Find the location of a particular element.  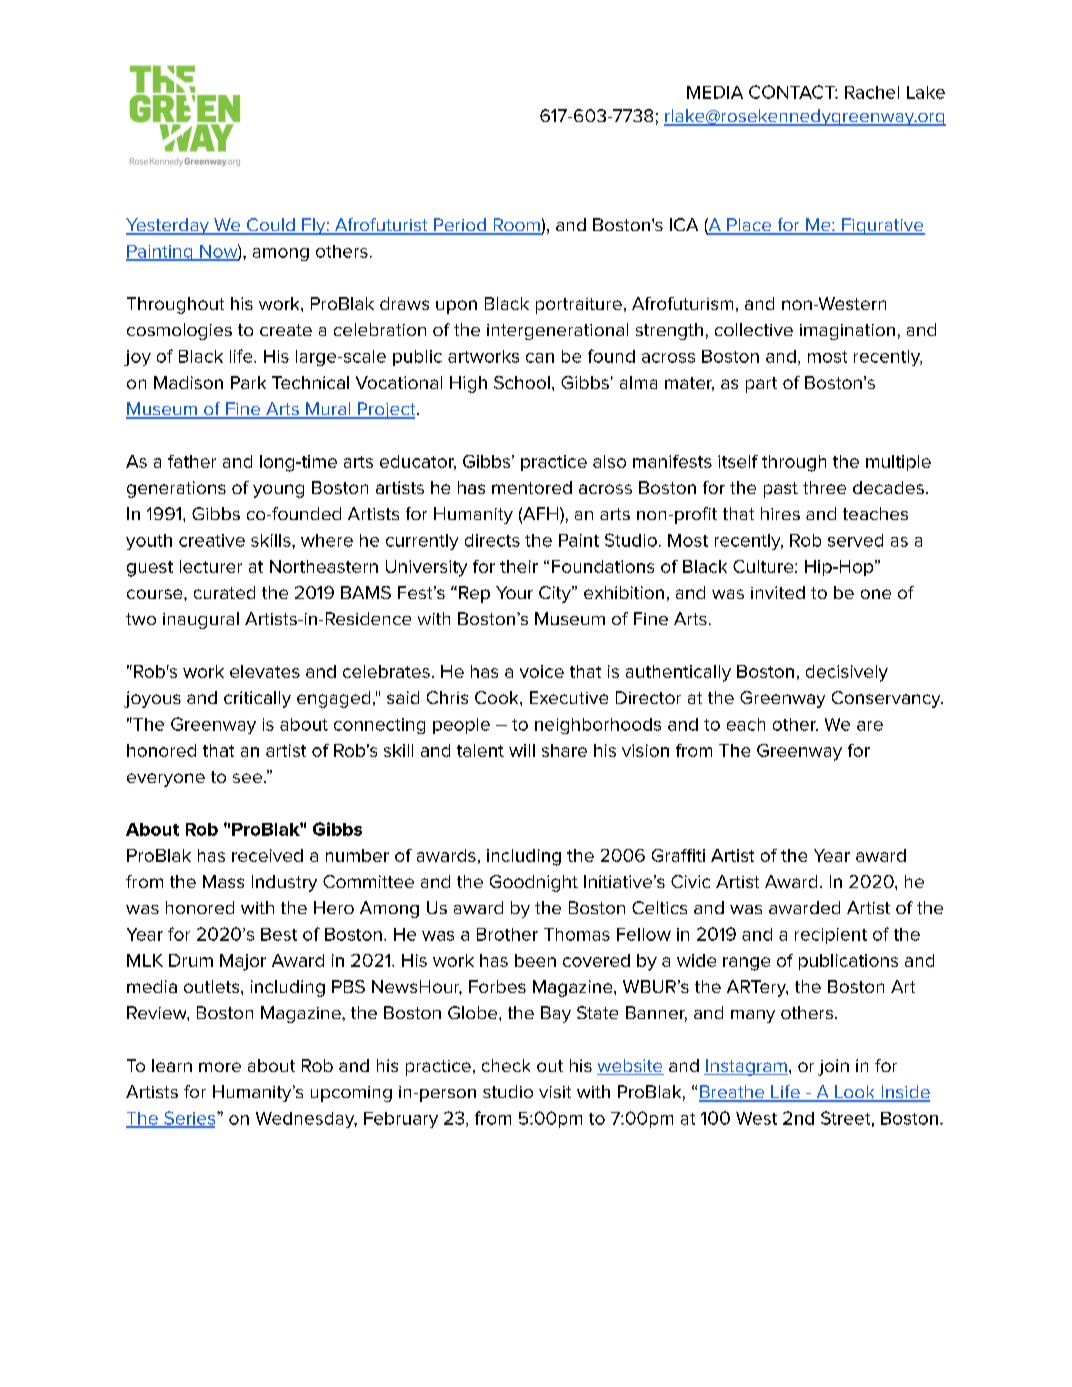

imagination is located at coordinates (847, 332).
